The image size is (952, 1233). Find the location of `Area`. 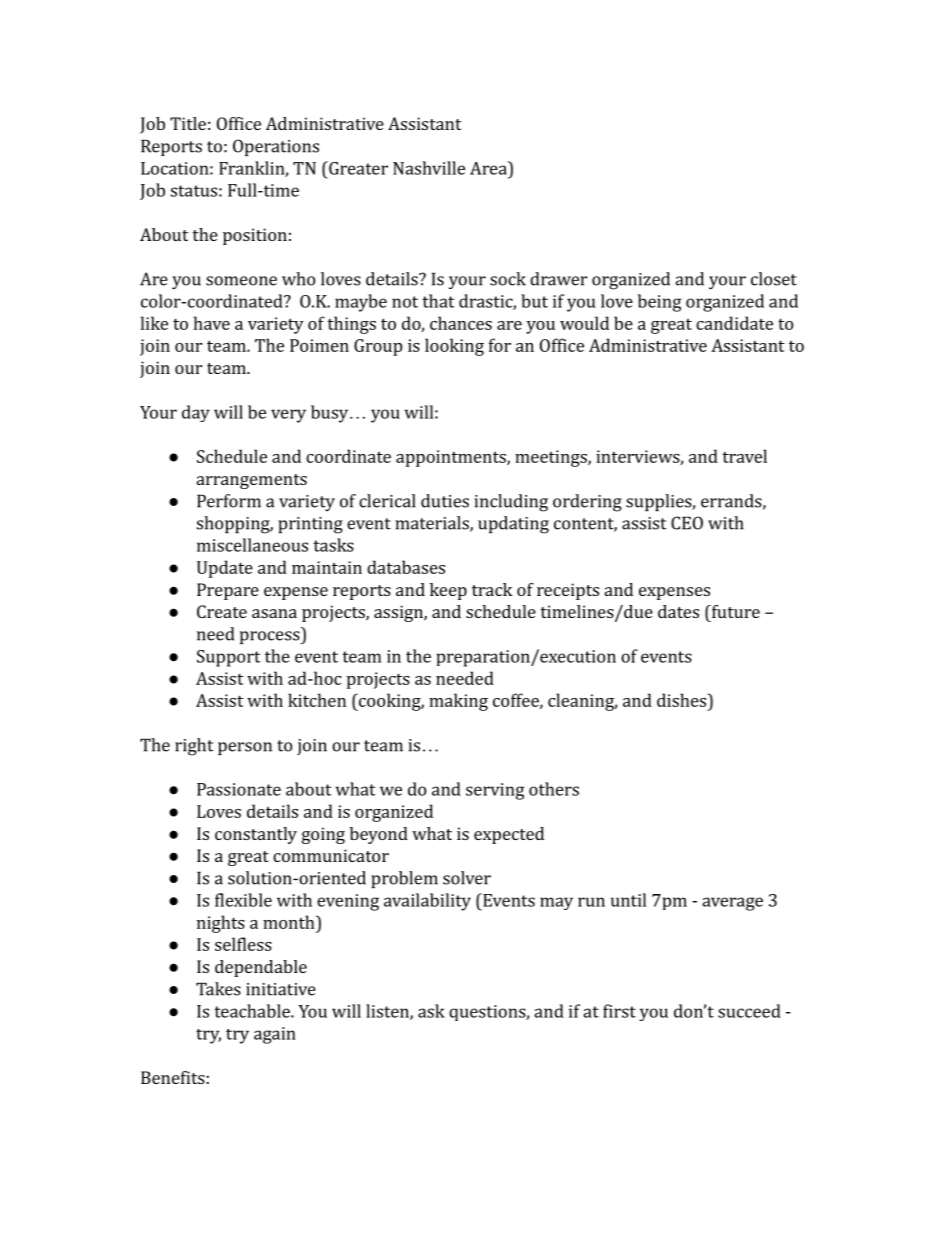

Area is located at coordinates (489, 168).
